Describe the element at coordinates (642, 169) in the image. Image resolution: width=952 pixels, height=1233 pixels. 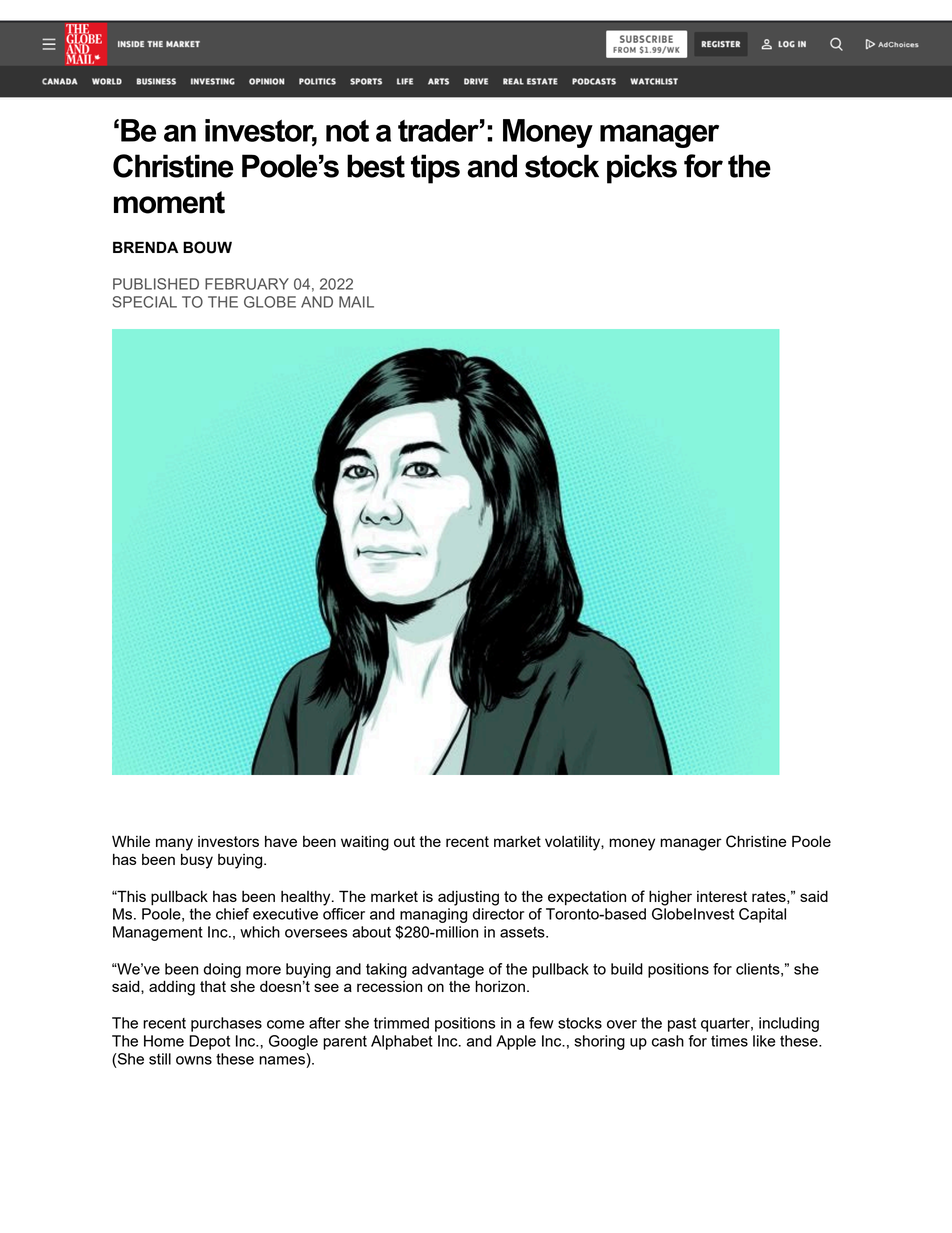
I see `picks` at that location.
